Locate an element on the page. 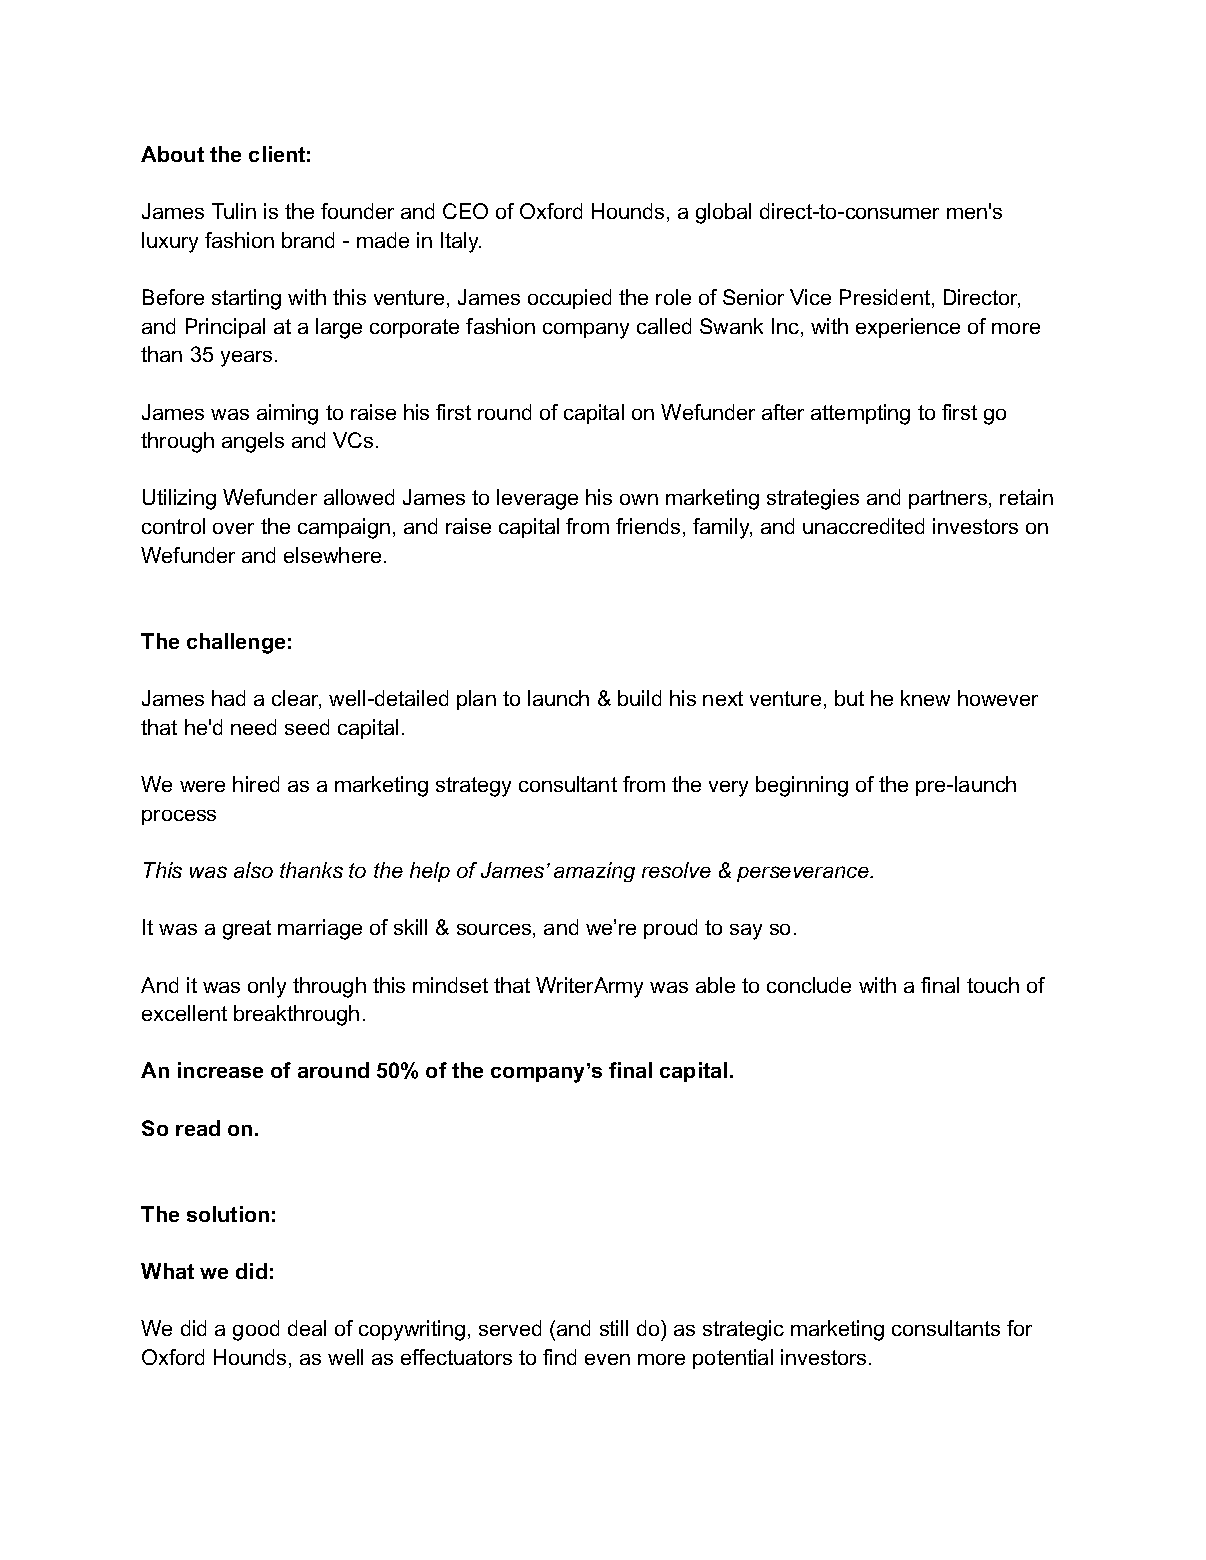 This image has width=1206, height=1560. President is located at coordinates (885, 297).
